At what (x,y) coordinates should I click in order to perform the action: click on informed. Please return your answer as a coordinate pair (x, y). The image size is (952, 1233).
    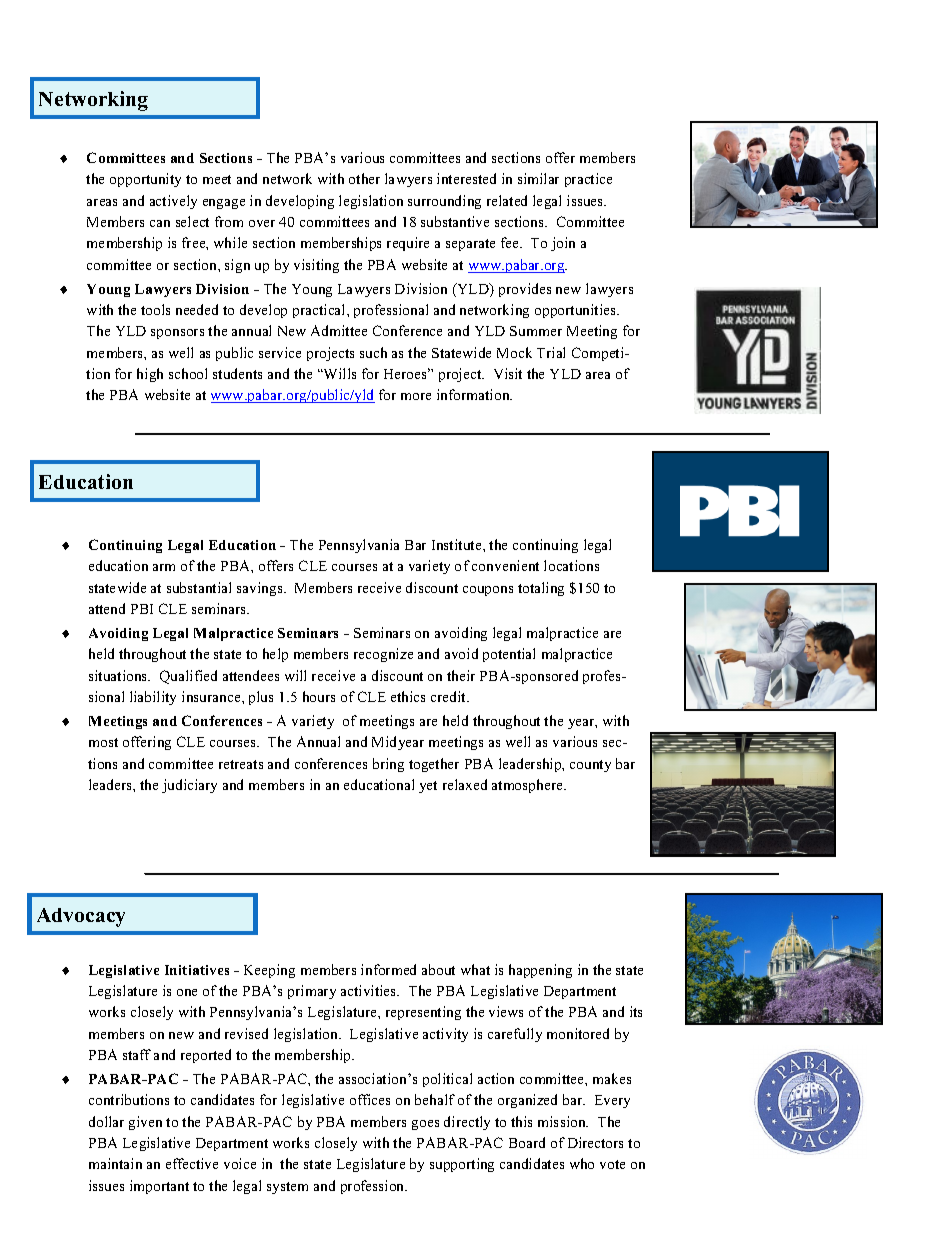
    Looking at the image, I should click on (388, 969).
